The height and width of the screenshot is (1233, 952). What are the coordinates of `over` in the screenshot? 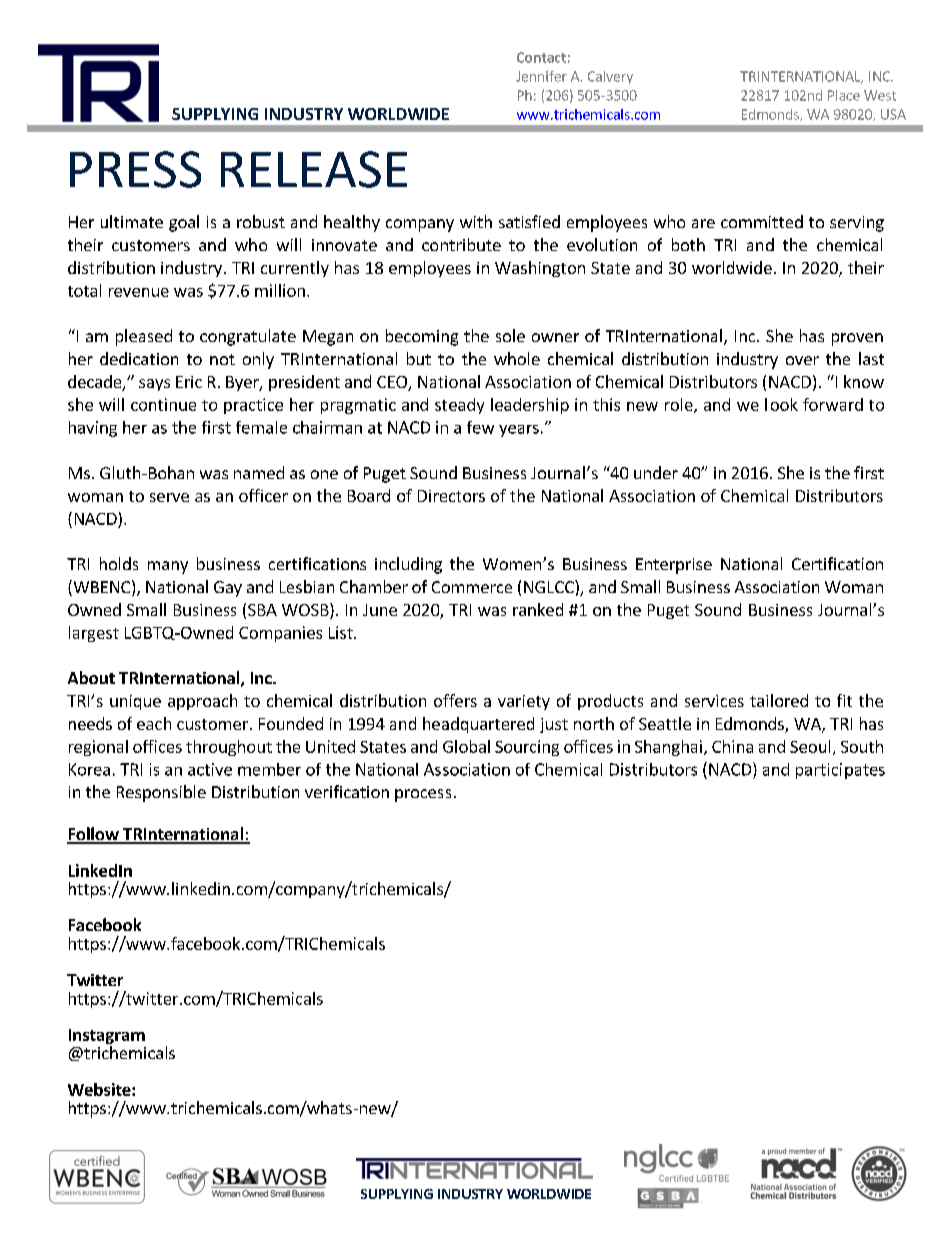 It's located at (802, 360).
